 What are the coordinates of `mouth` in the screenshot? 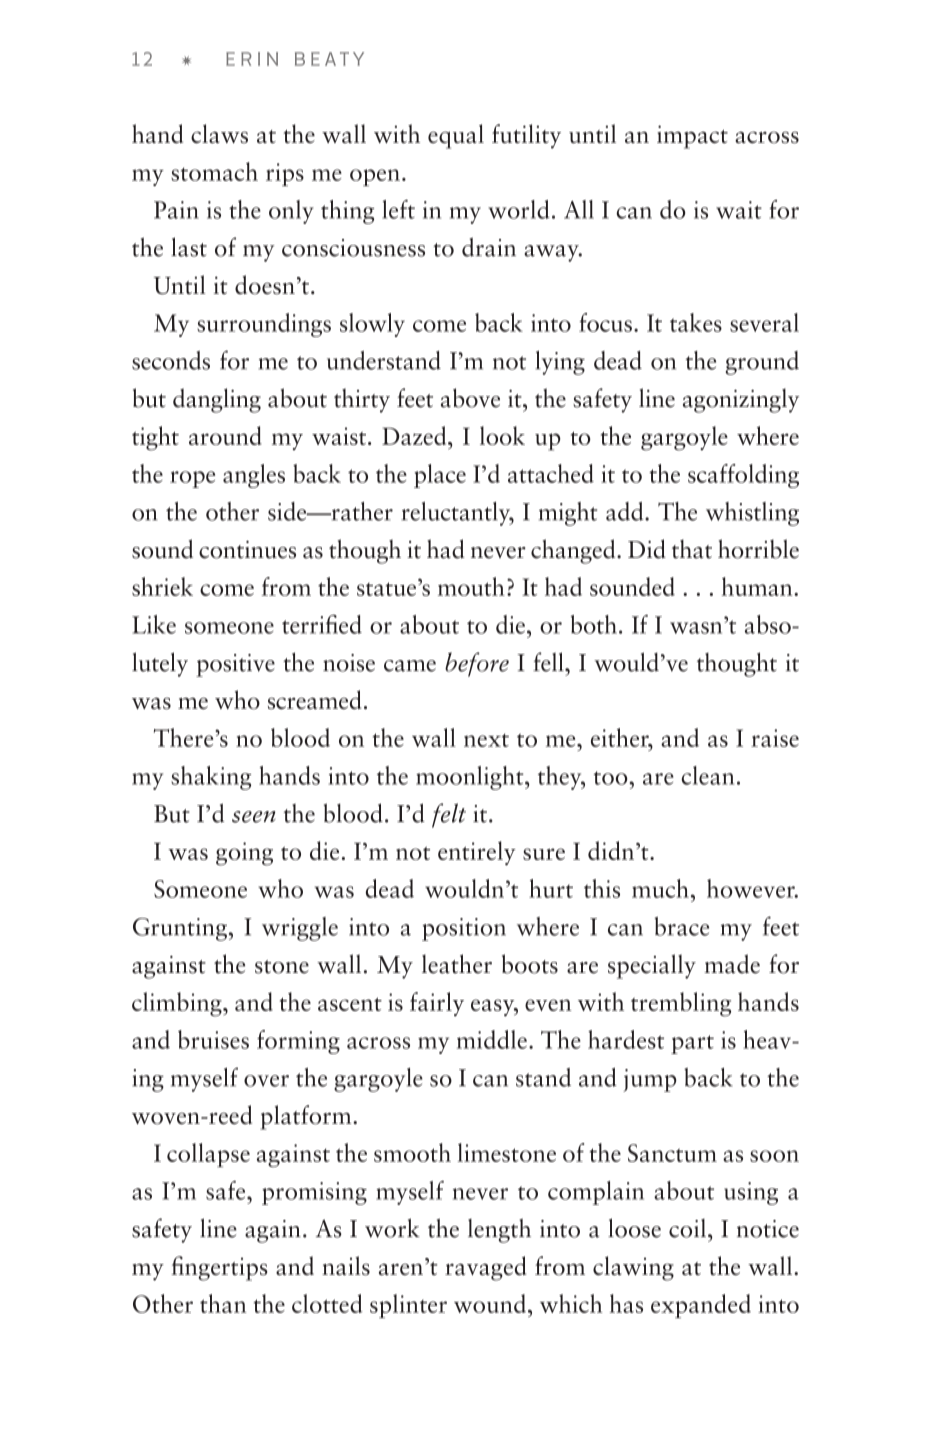 It's located at (471, 586).
